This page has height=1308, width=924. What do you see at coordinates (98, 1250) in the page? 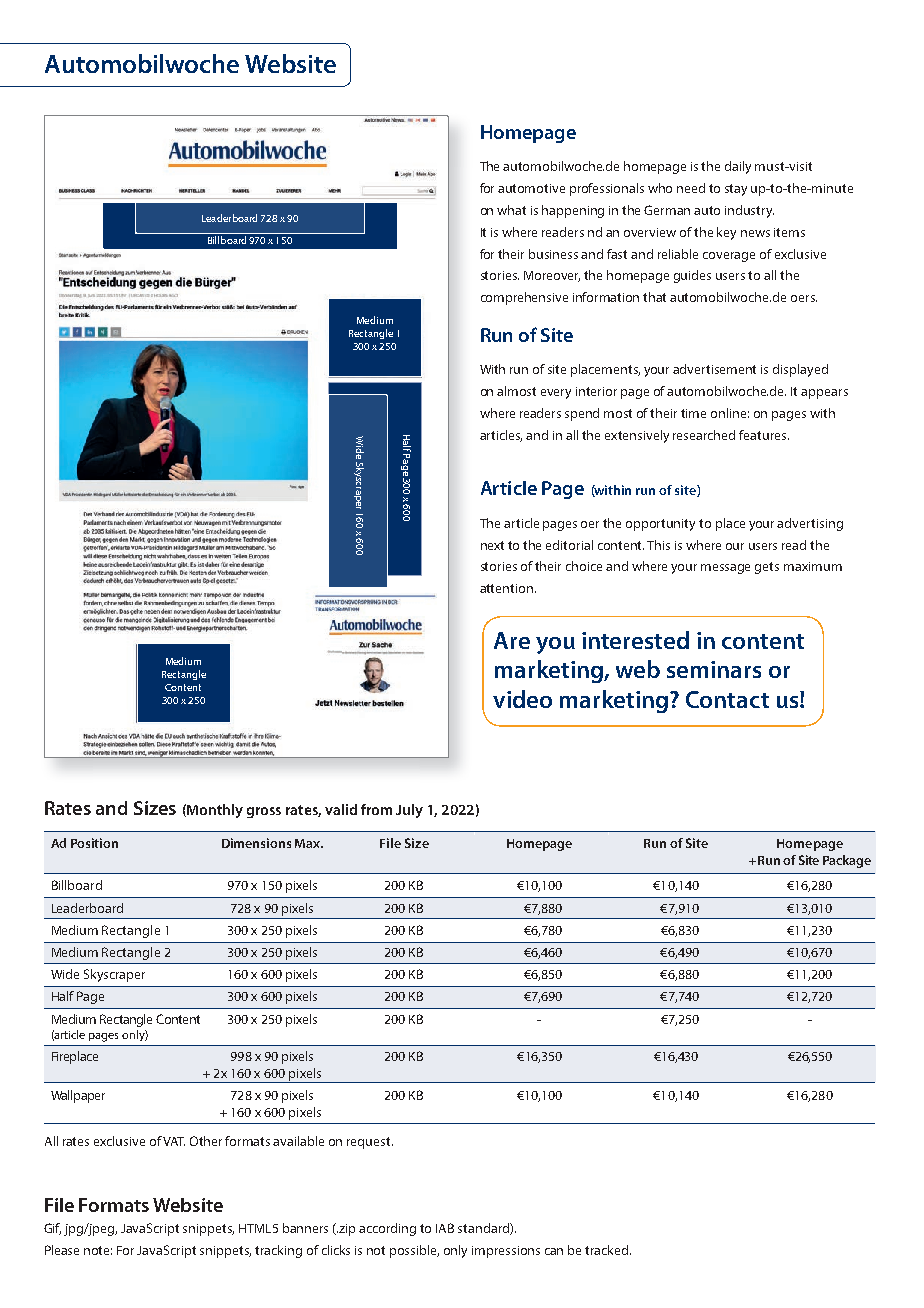
I see `note` at bounding box center [98, 1250].
